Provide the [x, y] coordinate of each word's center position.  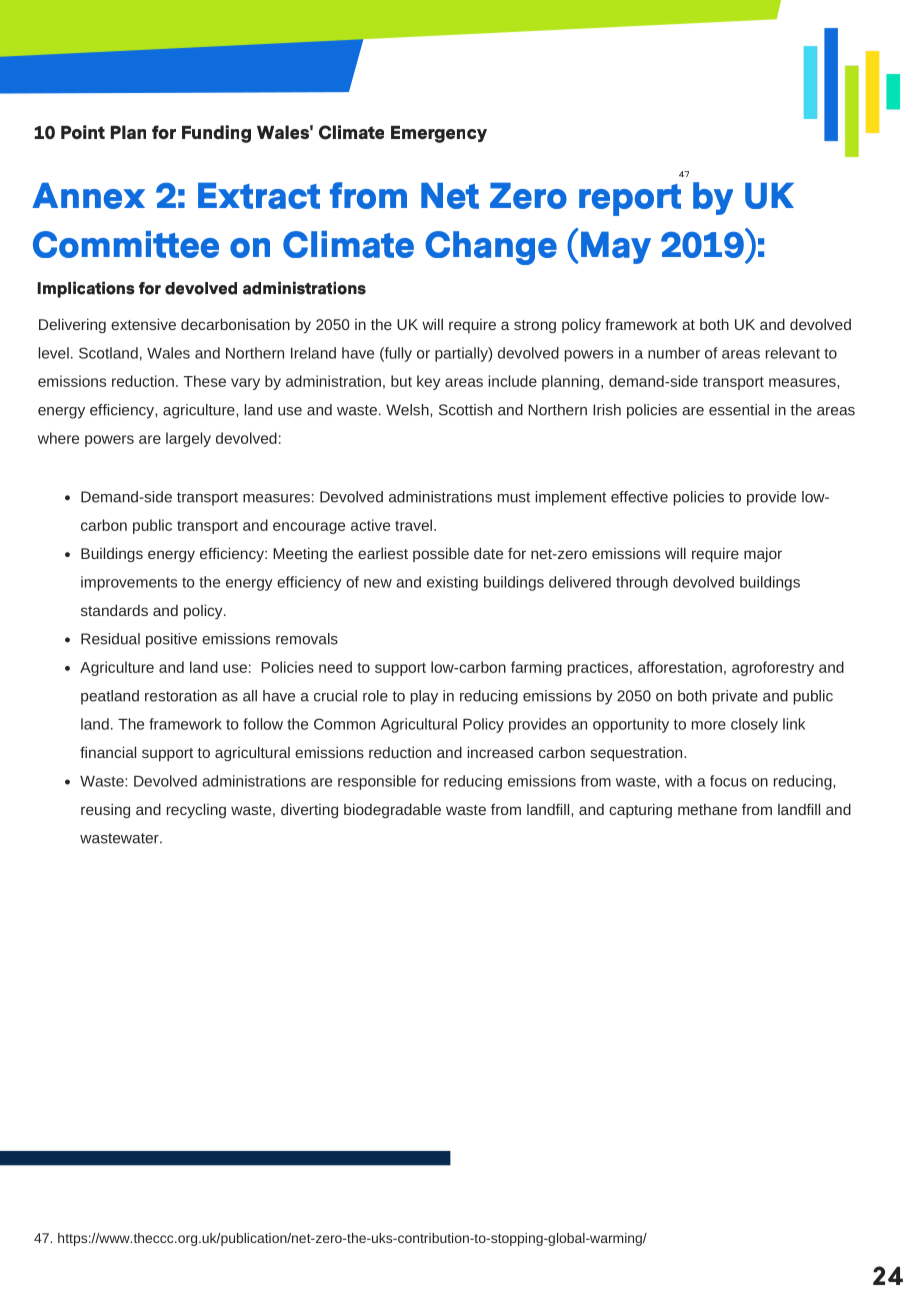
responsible [377, 782]
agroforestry [773, 668]
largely [188, 439]
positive [171, 640]
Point [83, 132]
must [514, 497]
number [674, 353]
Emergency [439, 134]
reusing [105, 810]
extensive [143, 324]
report [630, 200]
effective [639, 497]
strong [535, 326]
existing [452, 583]
